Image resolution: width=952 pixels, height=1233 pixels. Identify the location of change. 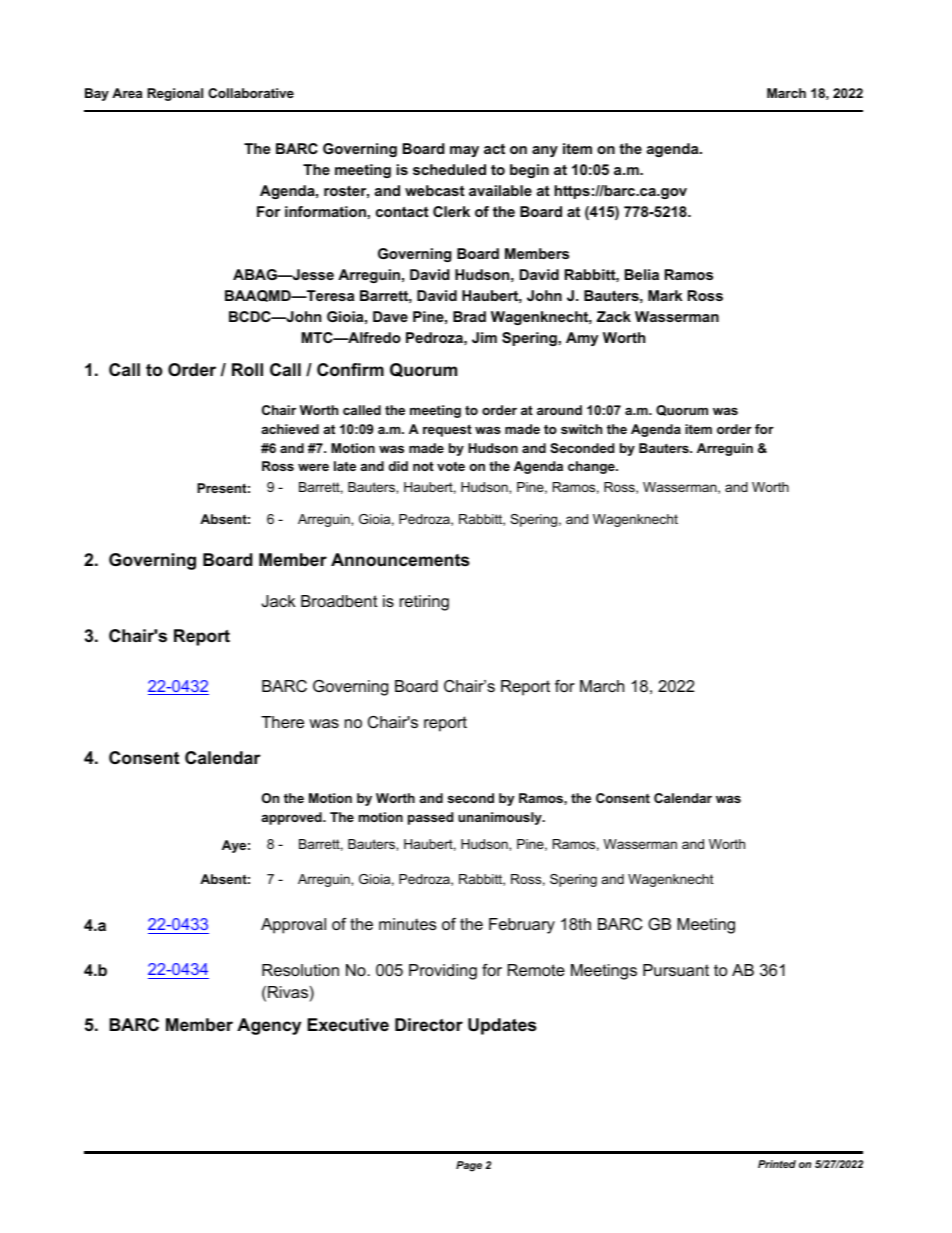
(592, 467).
